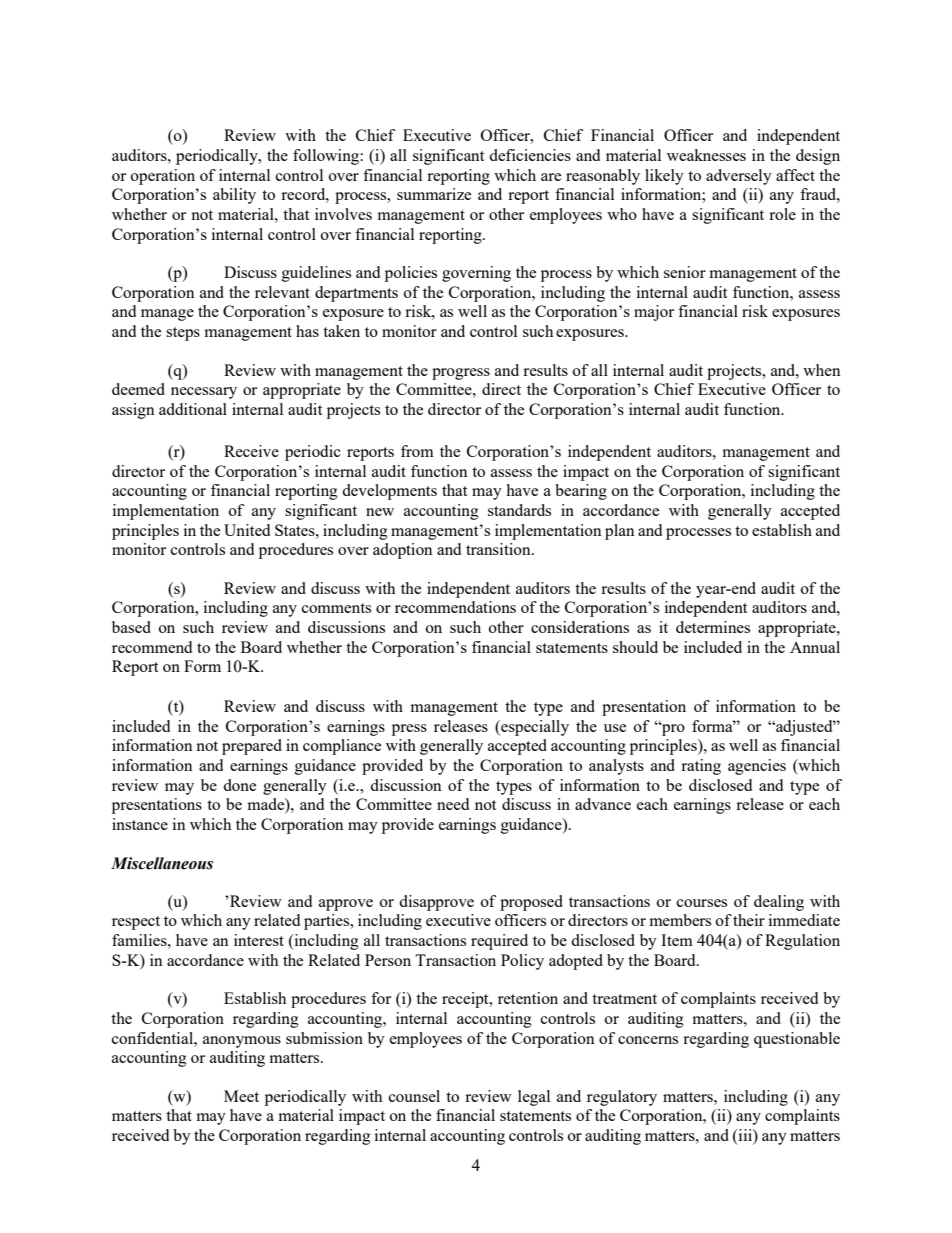 Image resolution: width=952 pixels, height=1233 pixels. Describe the element at coordinates (131, 627) in the screenshot. I see `based` at that location.
